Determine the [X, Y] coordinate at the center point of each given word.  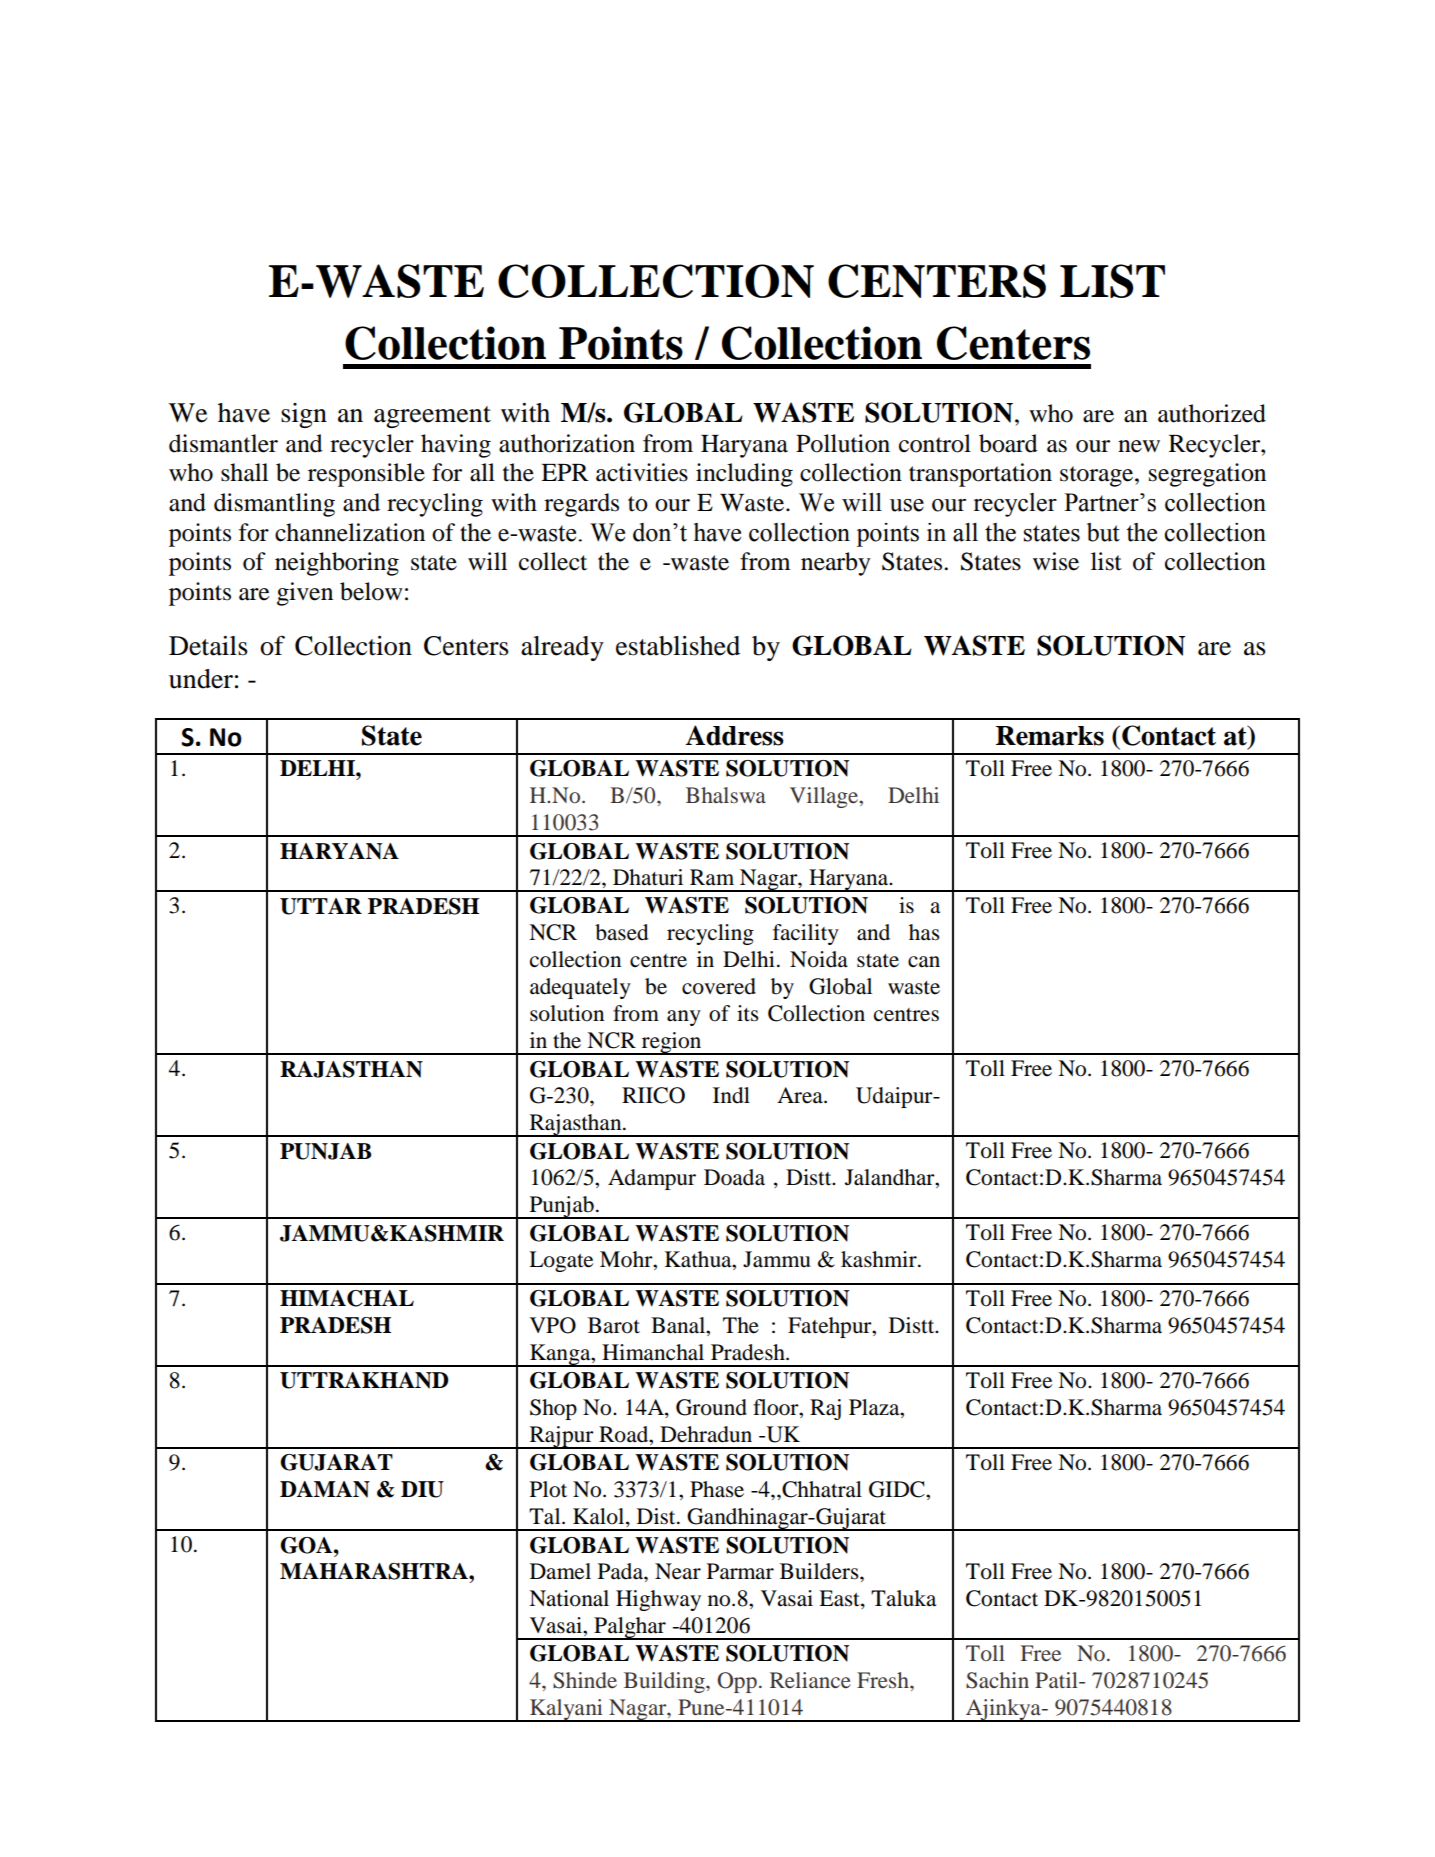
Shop [553, 1409]
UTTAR [321, 906]
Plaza [875, 1407]
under [201, 679]
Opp [737, 1682]
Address [734, 735]
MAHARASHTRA [375, 1571]
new [1139, 446]
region [671, 1043]
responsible [366, 475]
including [744, 475]
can [924, 962]
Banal [679, 1325]
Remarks [1050, 736]
